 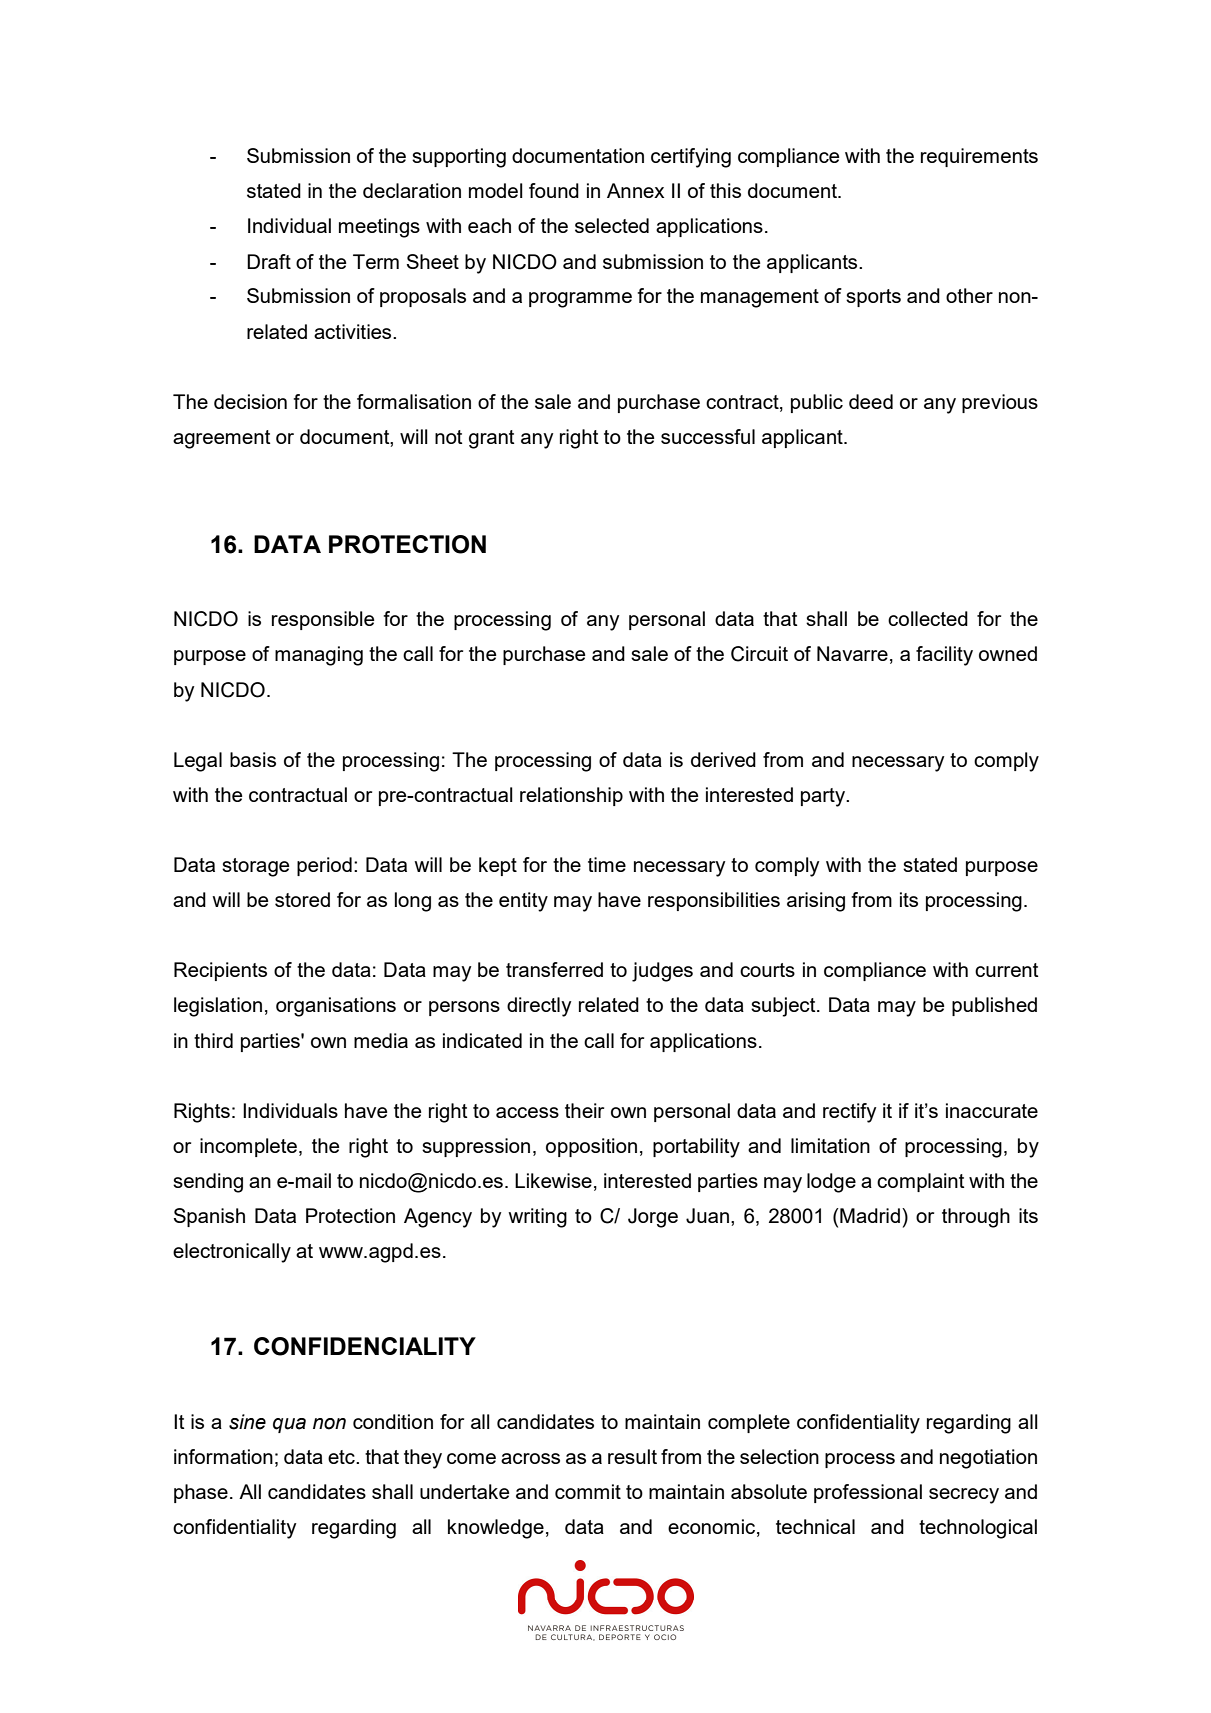 What do you see at coordinates (979, 157) in the document?
I see `requirements` at bounding box center [979, 157].
